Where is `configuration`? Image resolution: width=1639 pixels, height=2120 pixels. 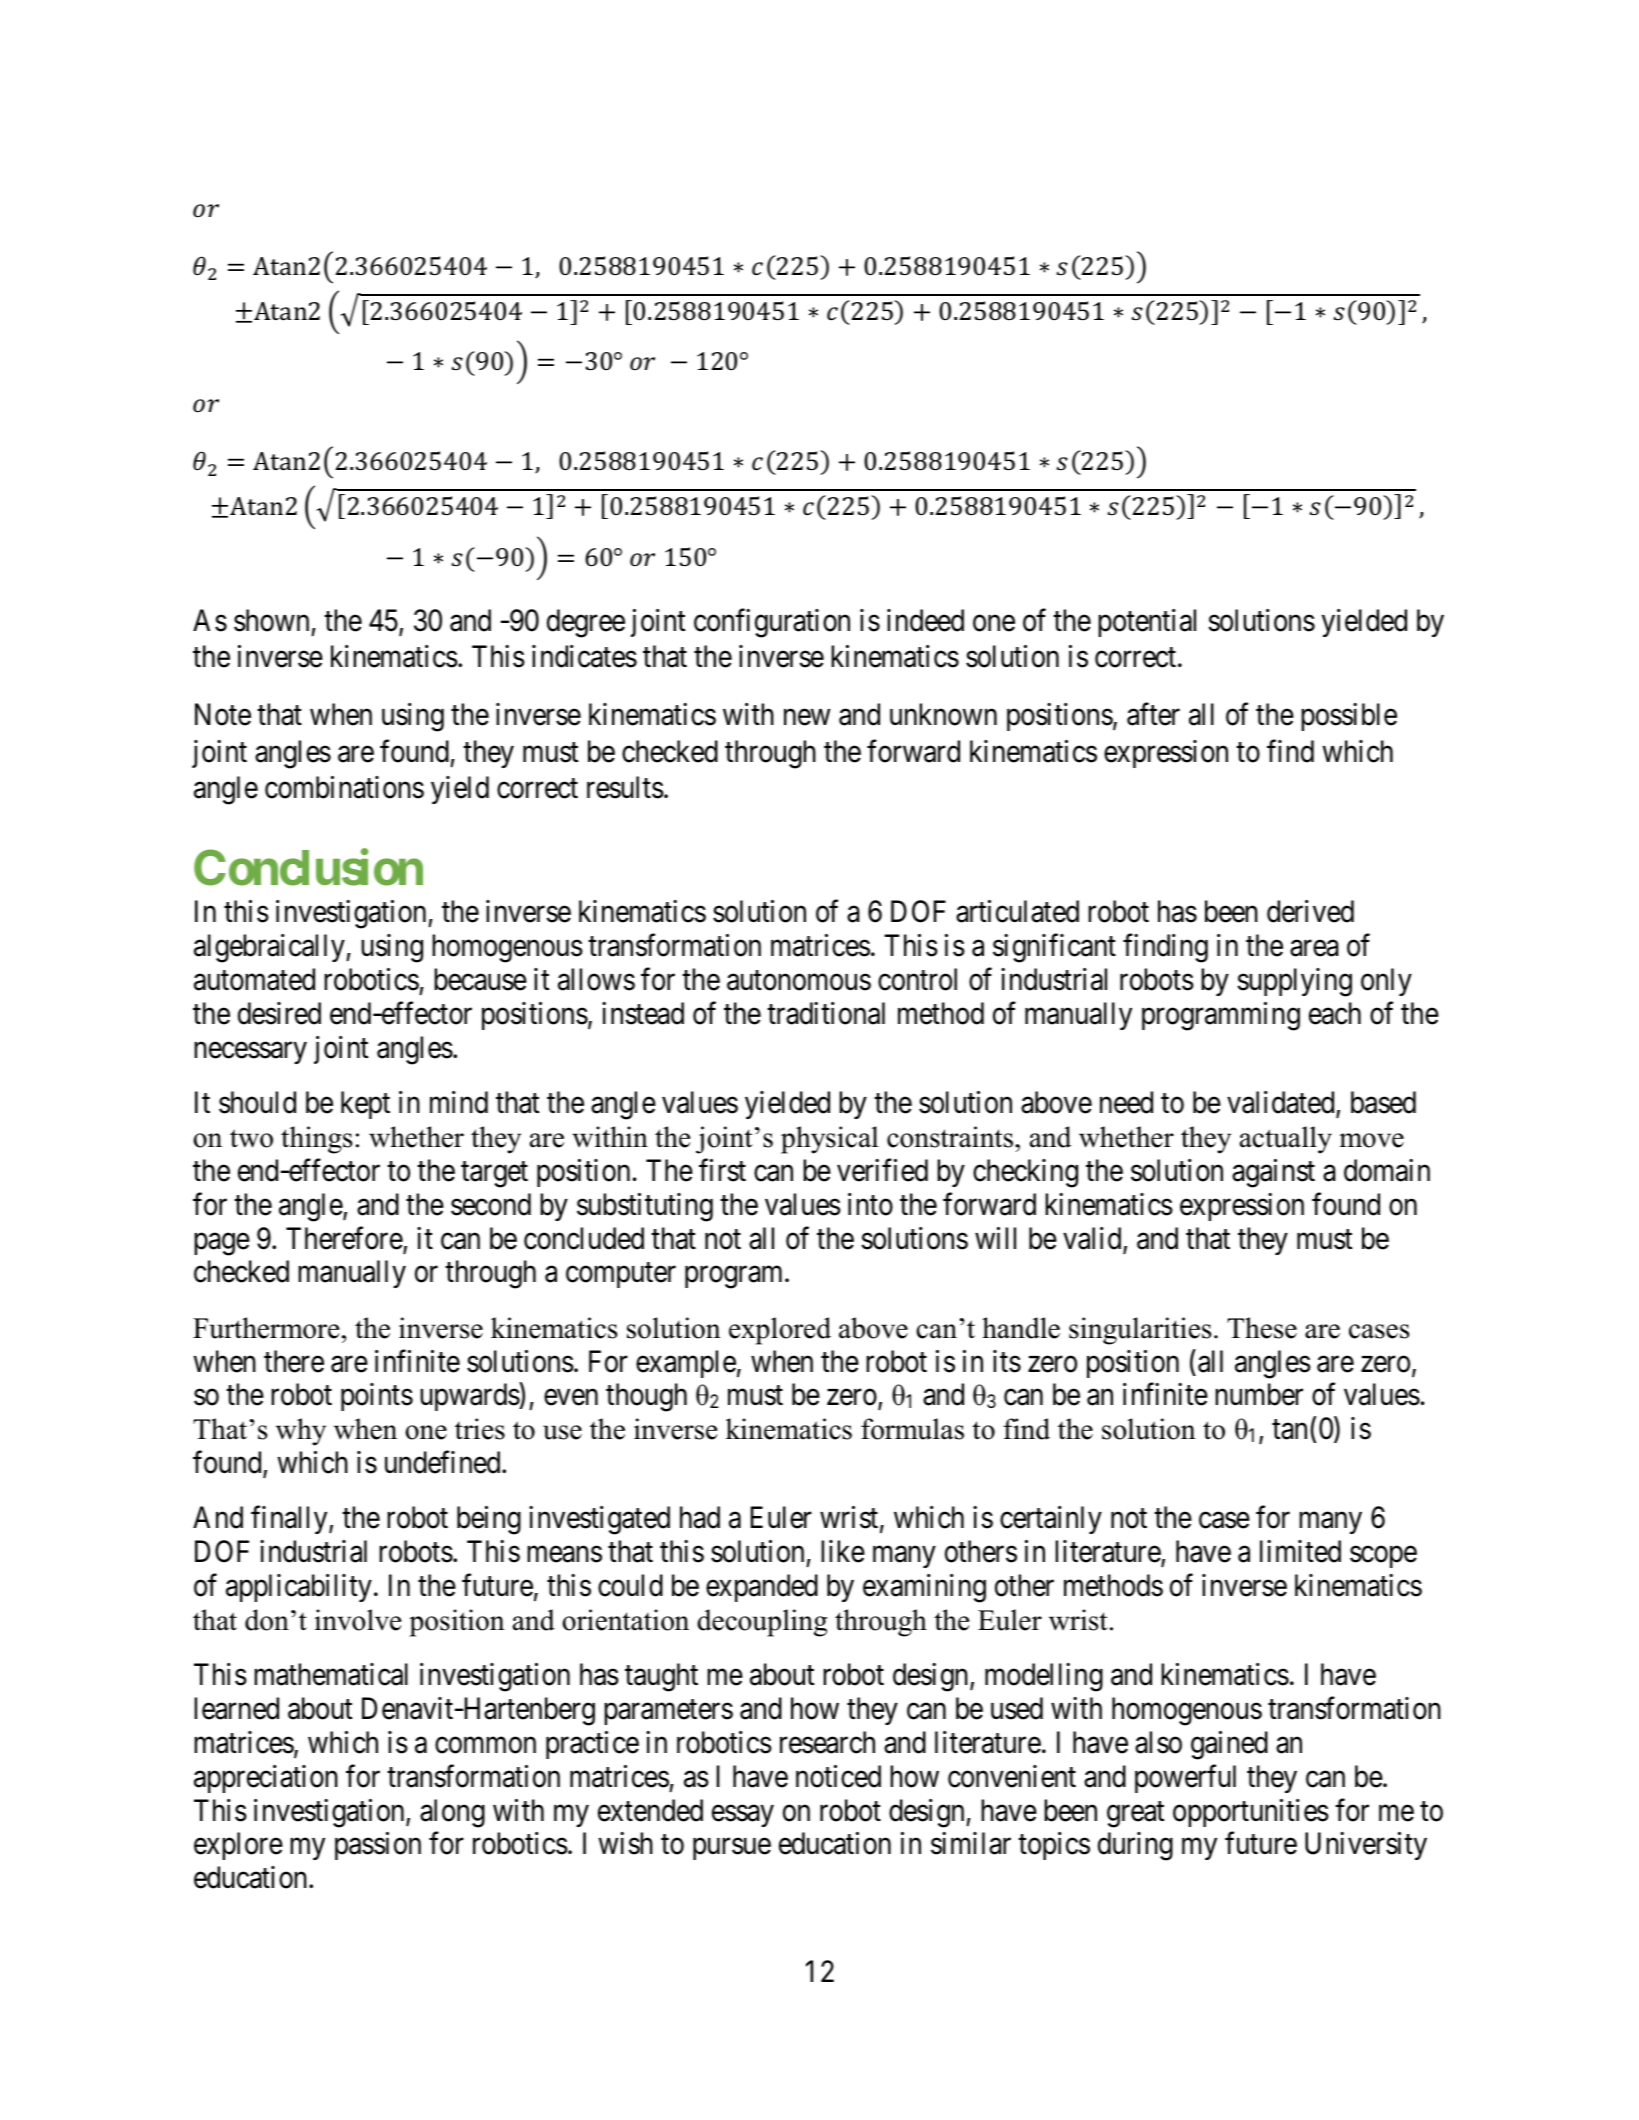
configuration is located at coordinates (772, 623).
